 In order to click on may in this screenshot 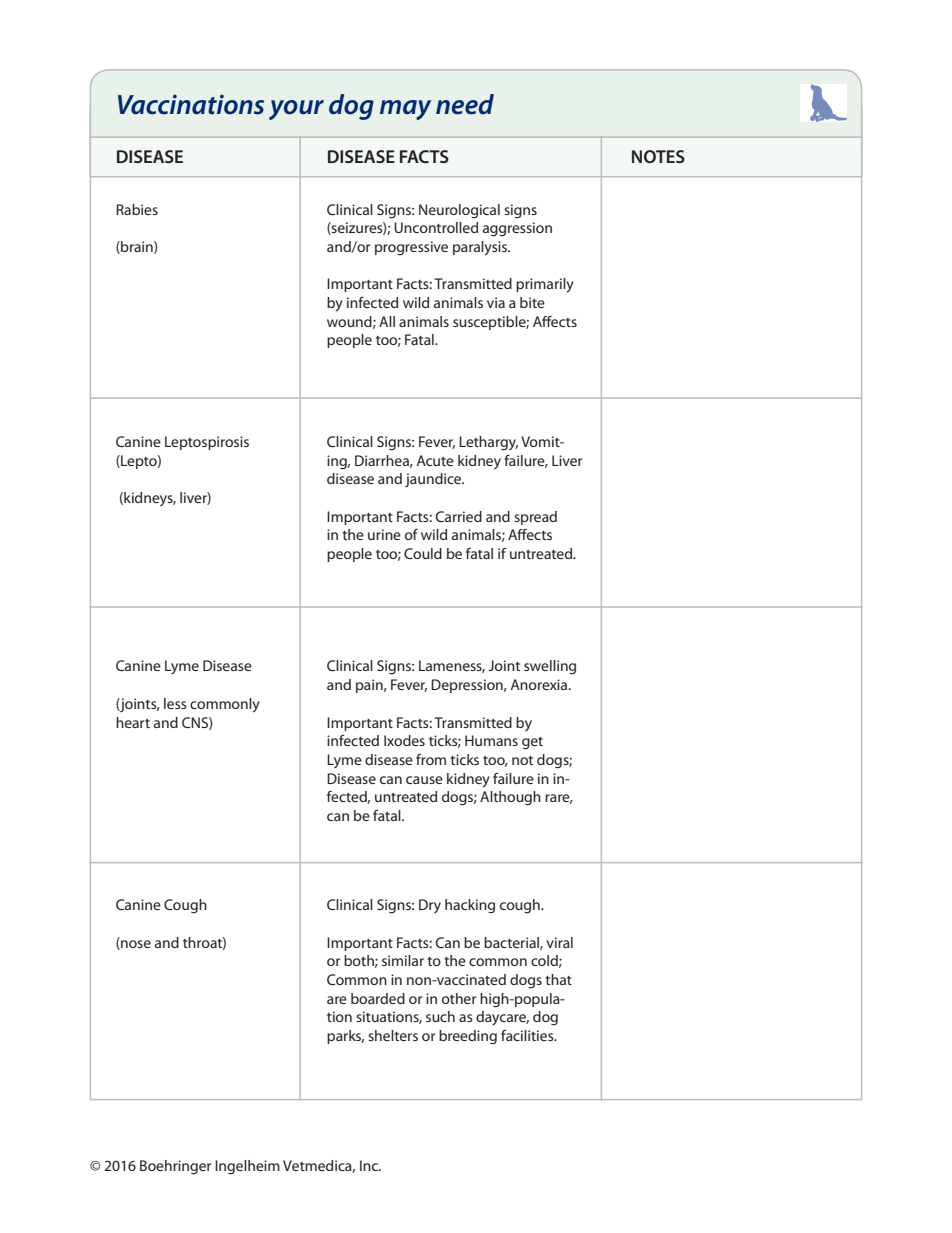, I will do `click(405, 110)`.
